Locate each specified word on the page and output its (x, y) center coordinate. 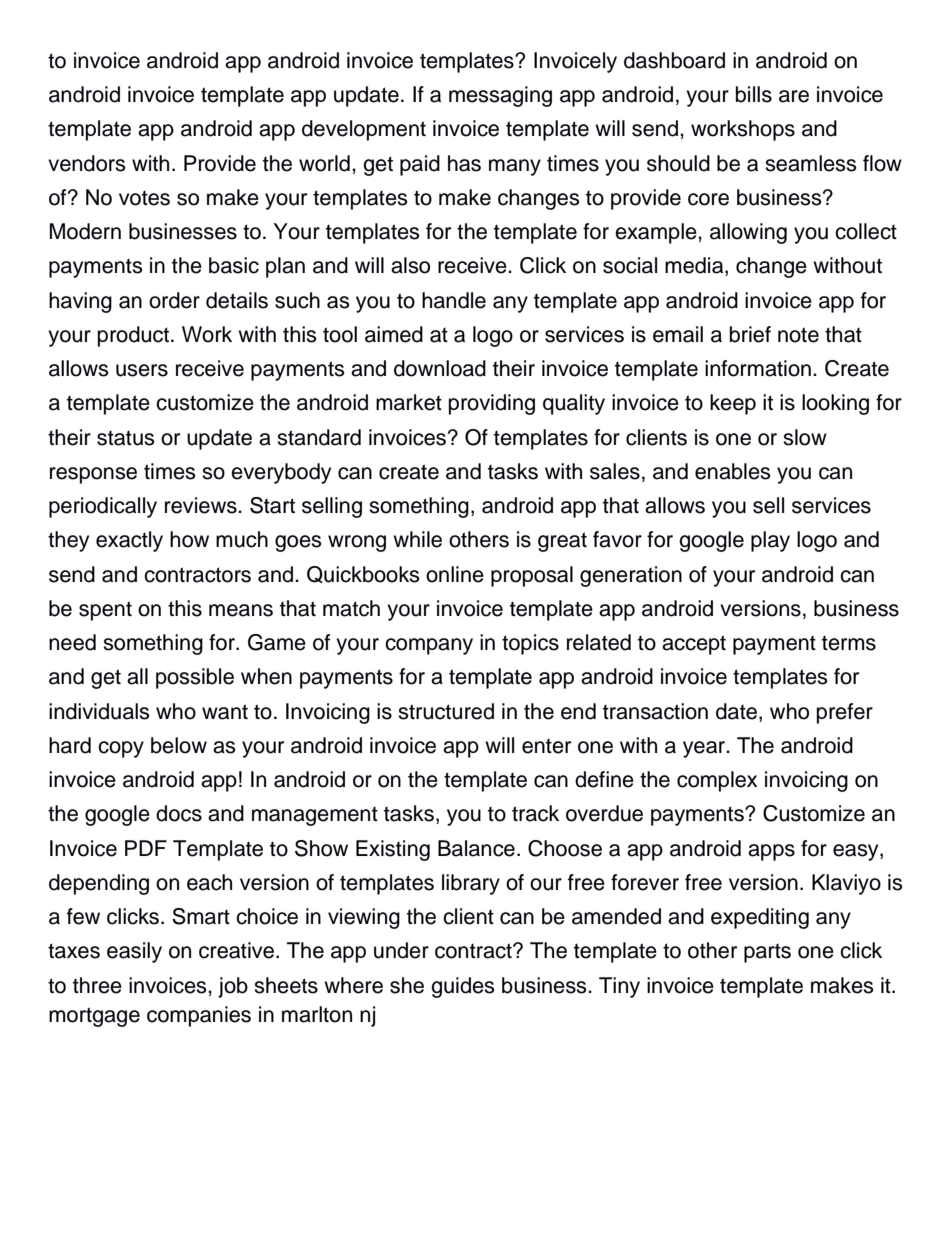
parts (767, 953)
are (794, 96)
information (758, 368)
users (142, 370)
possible (195, 678)
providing (492, 404)
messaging (500, 96)
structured (446, 711)
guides (463, 987)
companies (199, 1016)
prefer (845, 713)
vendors (87, 163)
